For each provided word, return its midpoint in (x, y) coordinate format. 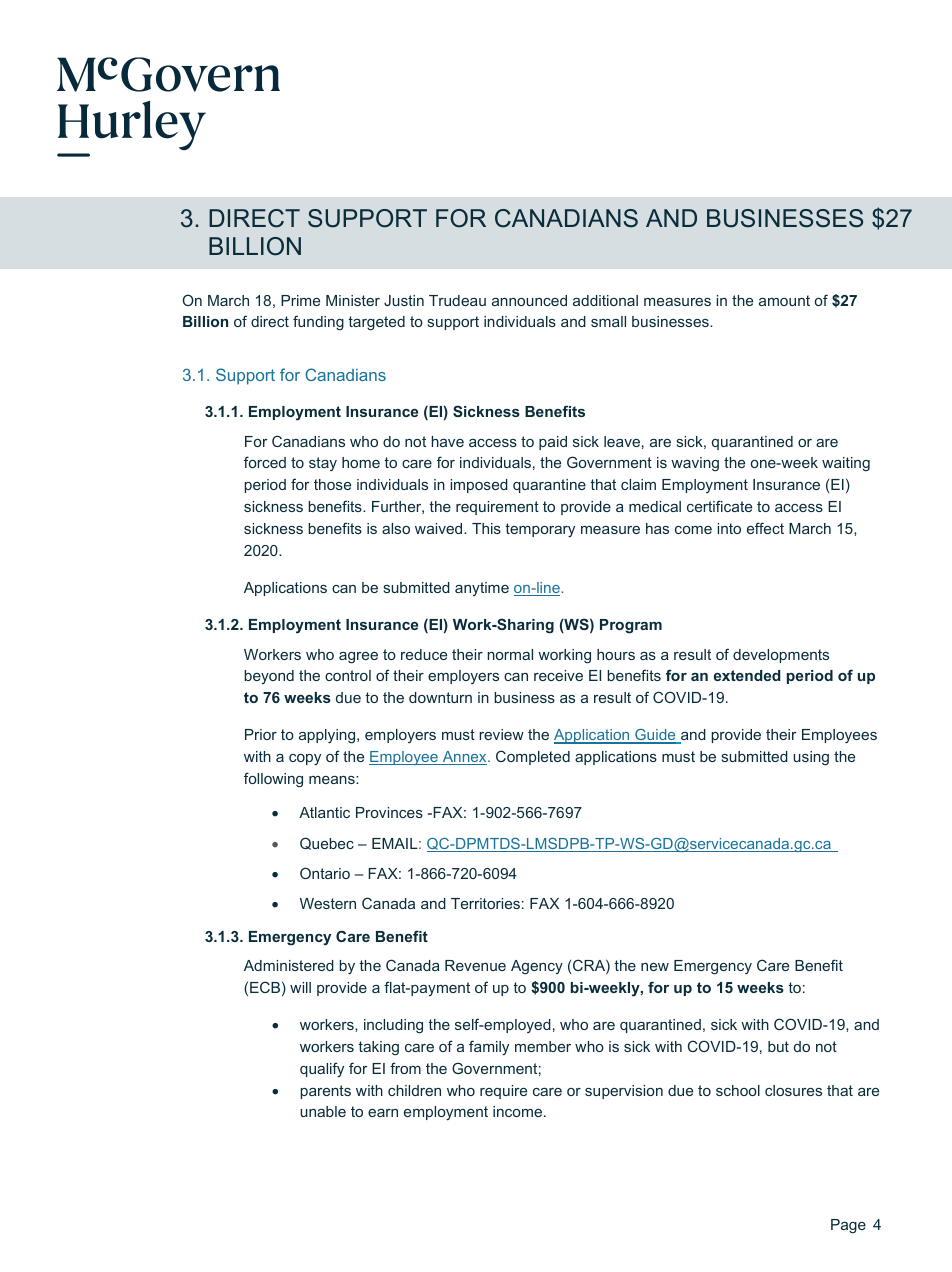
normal (510, 654)
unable (323, 1111)
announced (529, 300)
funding (318, 323)
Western (328, 903)
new (655, 967)
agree (358, 658)
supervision (624, 1092)
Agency (537, 967)
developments (781, 656)
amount (784, 300)
